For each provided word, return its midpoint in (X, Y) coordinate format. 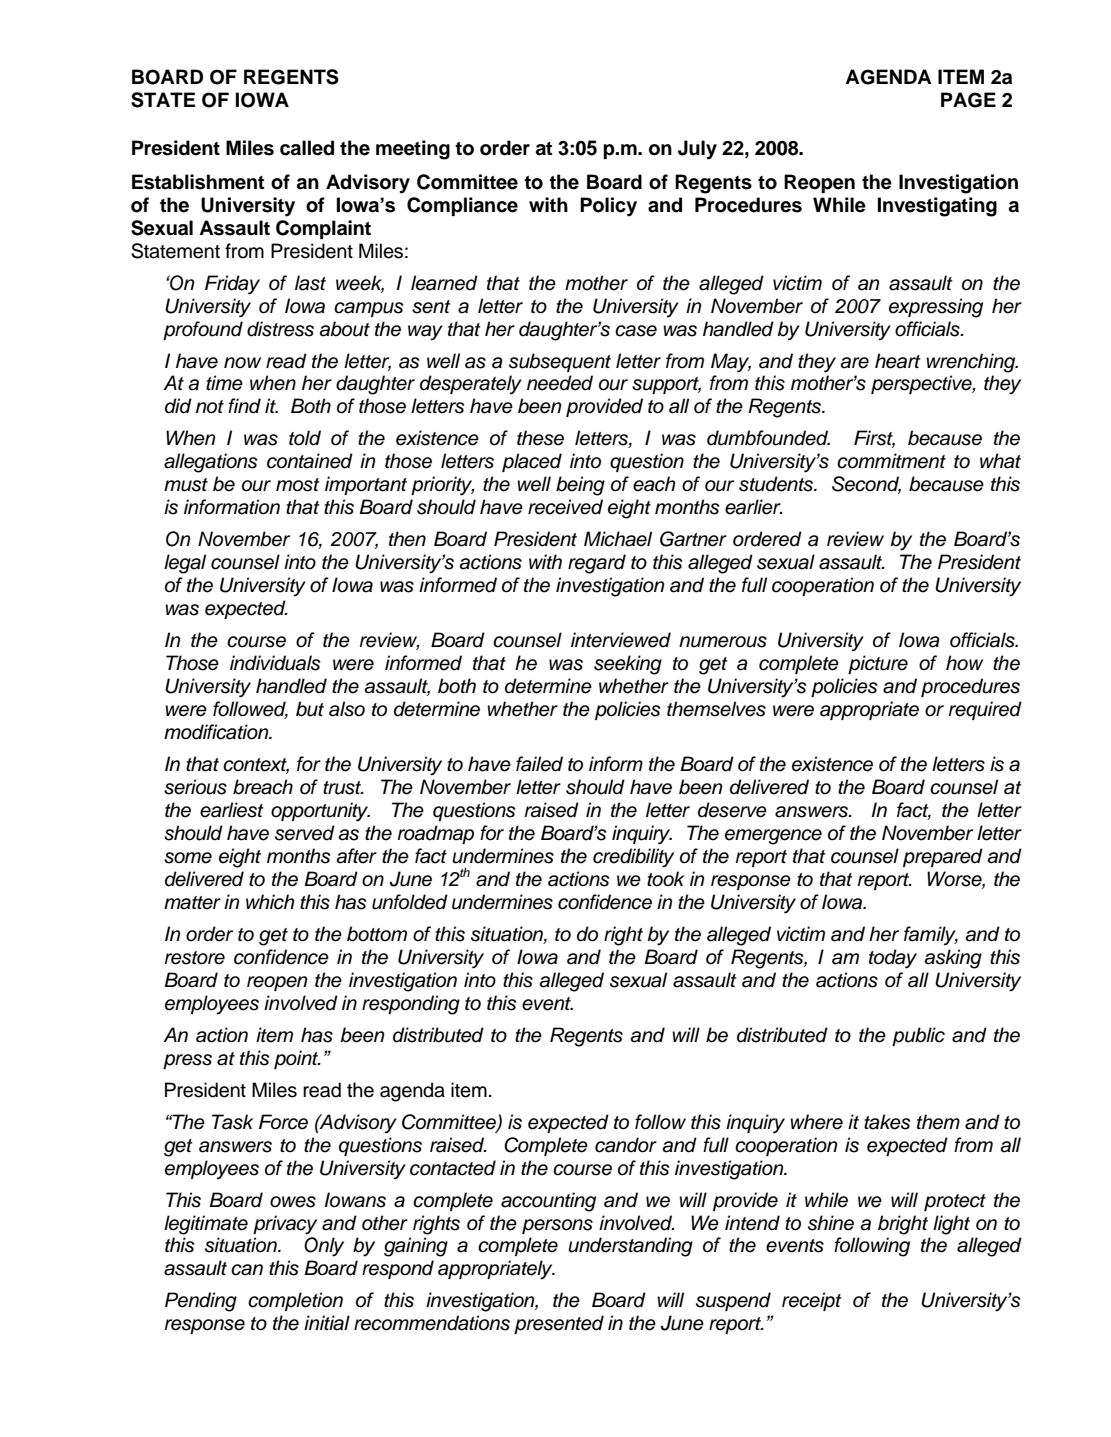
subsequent (560, 362)
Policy (608, 207)
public (918, 1036)
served (305, 833)
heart (898, 361)
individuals (275, 663)
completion (295, 1301)
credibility (633, 858)
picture (878, 664)
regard (597, 564)
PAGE (968, 100)
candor (626, 1145)
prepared (943, 857)
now (242, 363)
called (307, 148)
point (297, 1059)
